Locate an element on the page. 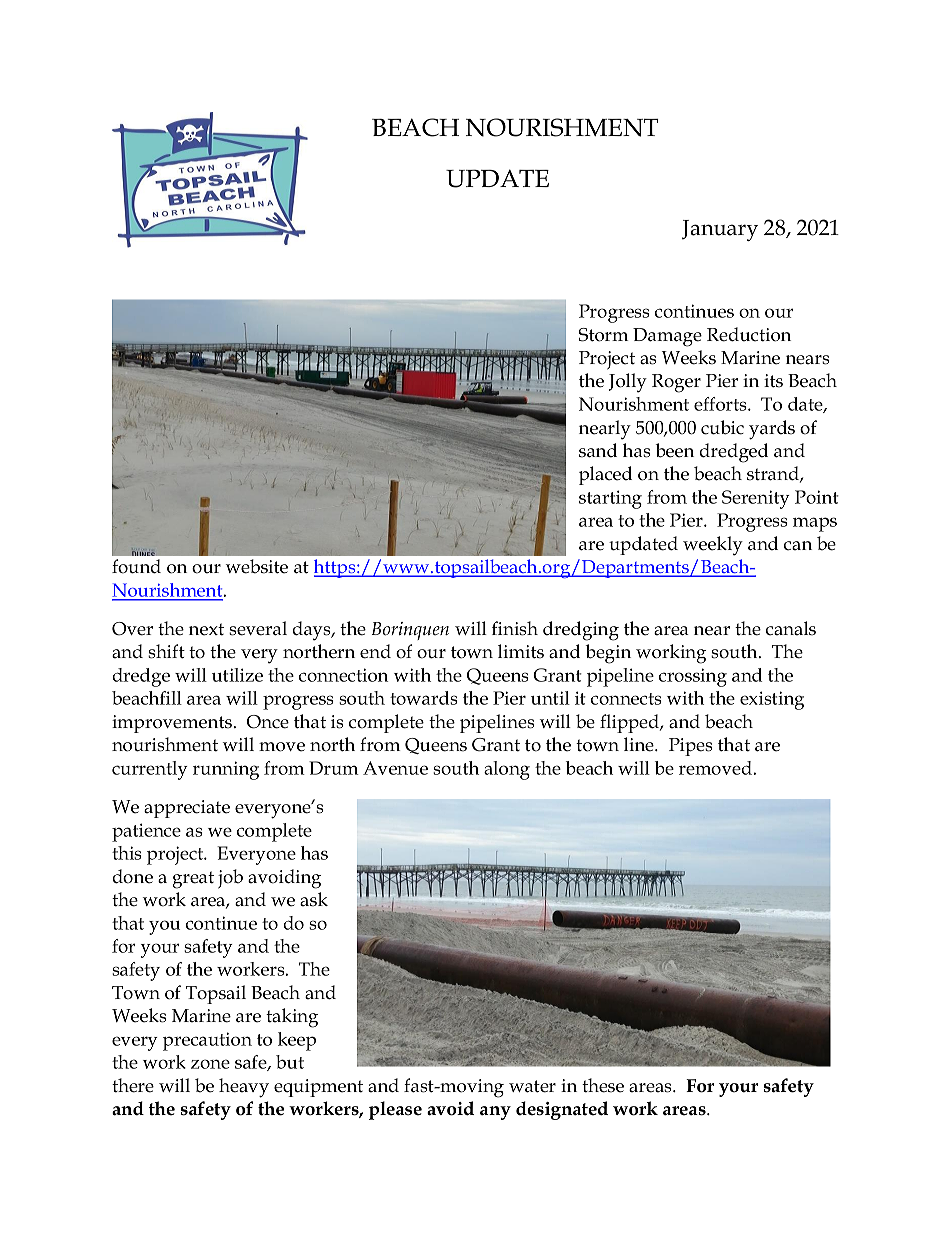  heavy is located at coordinates (244, 1088).
